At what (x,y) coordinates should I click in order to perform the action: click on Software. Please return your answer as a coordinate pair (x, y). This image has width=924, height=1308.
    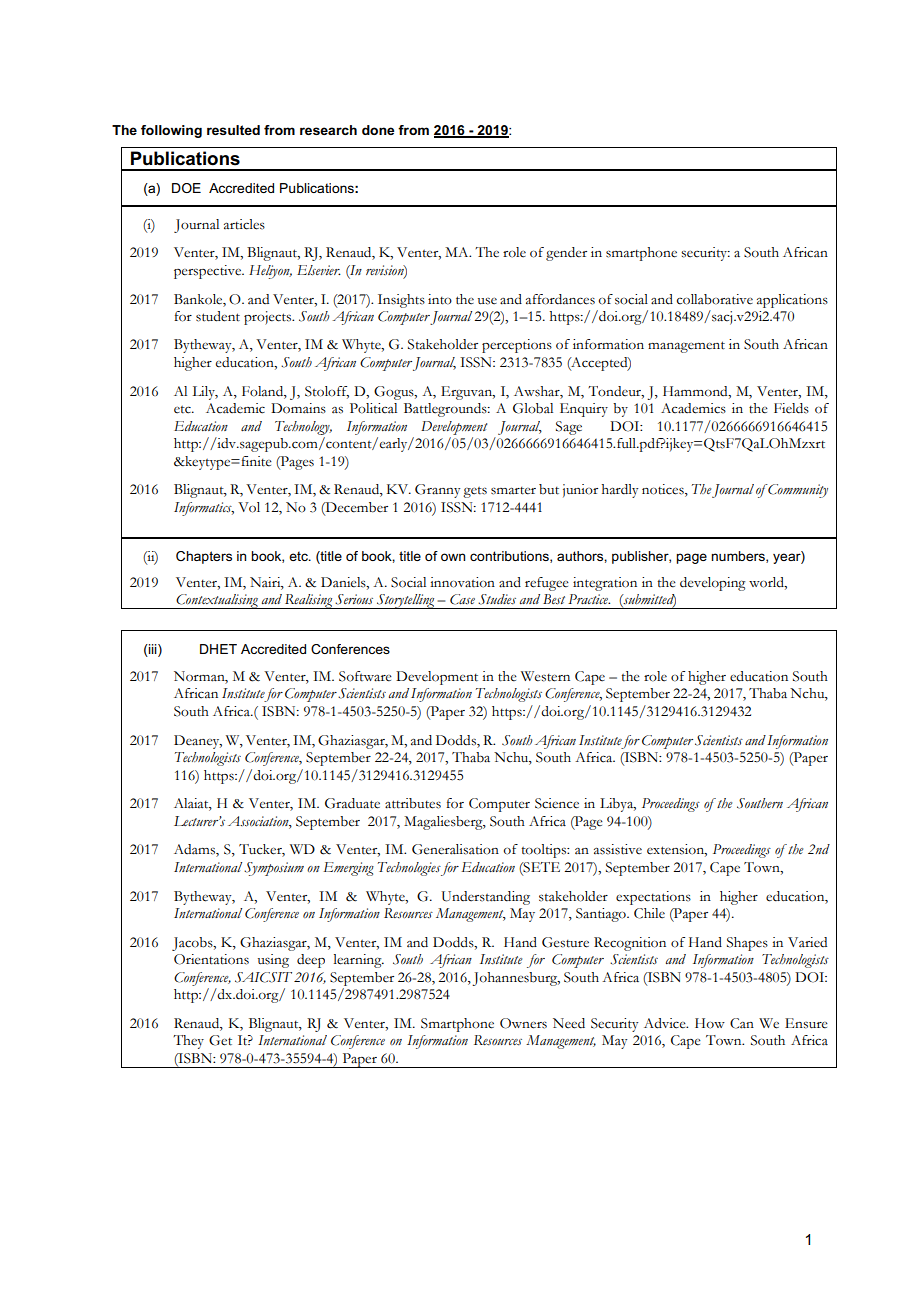
    Looking at the image, I should click on (365, 676).
